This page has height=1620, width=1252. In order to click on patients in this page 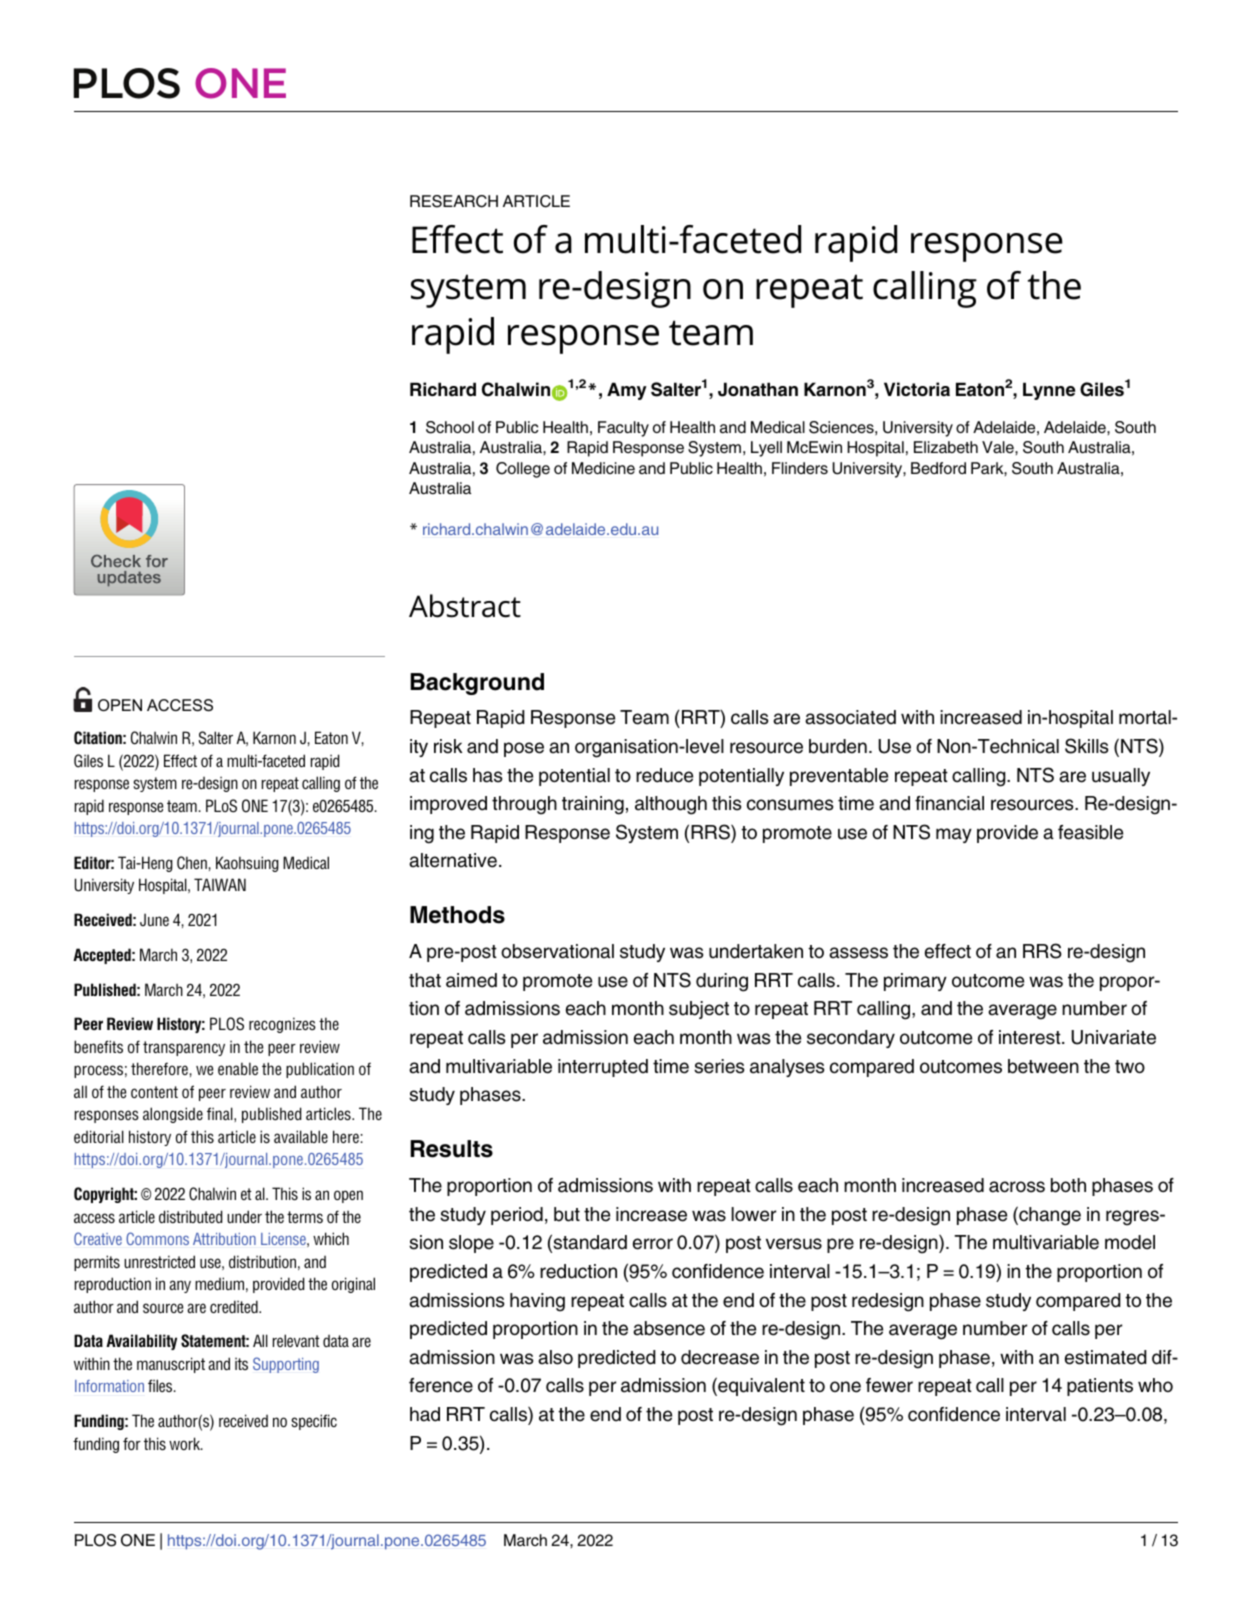, I will do `click(1100, 1387)`.
